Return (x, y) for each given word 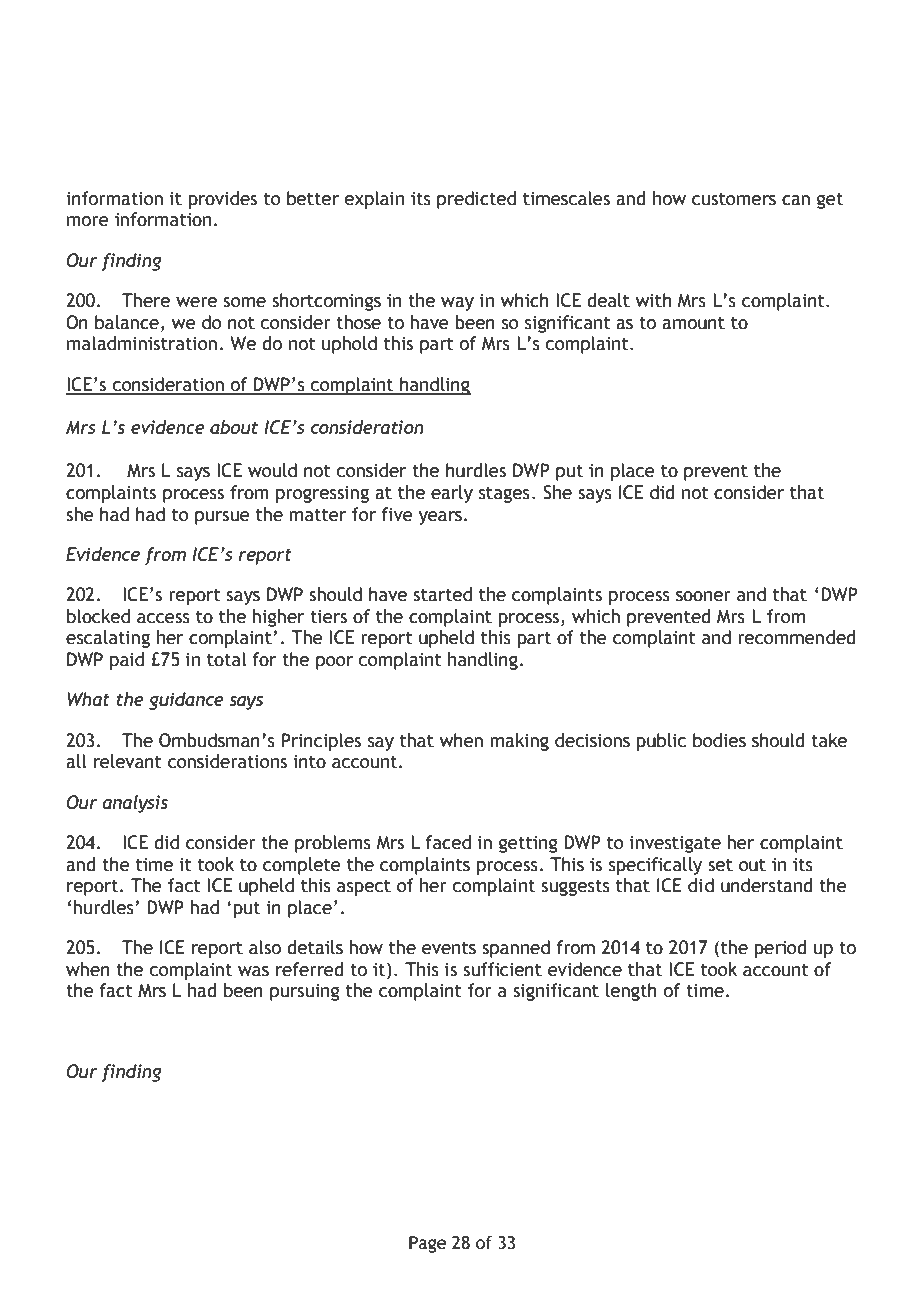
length (631, 992)
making (519, 742)
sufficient (502, 969)
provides (222, 200)
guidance (186, 701)
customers (734, 199)
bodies (719, 740)
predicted (476, 200)
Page (427, 1244)
